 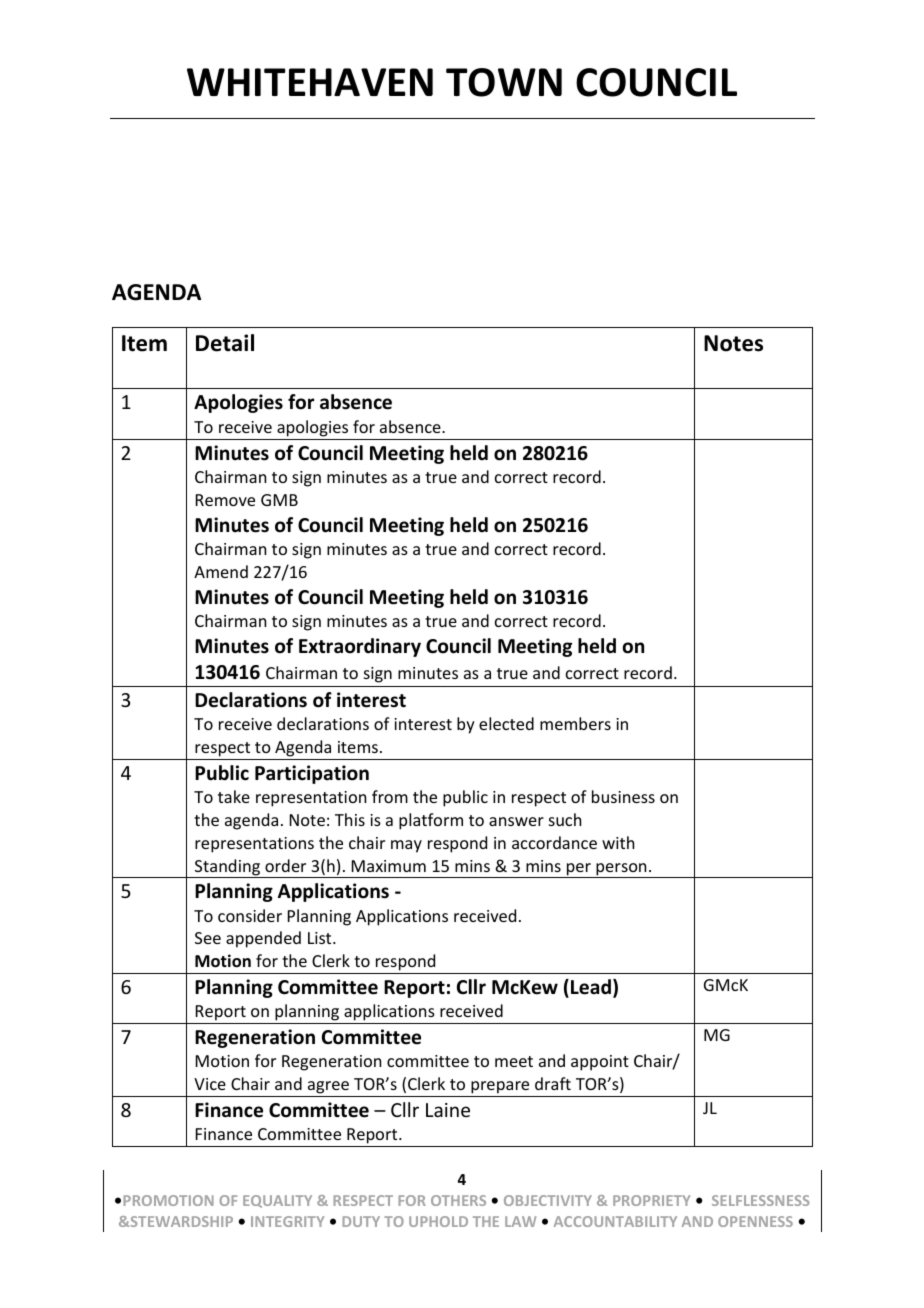 What do you see at coordinates (623, 796) in the screenshot?
I see `business` at bounding box center [623, 796].
